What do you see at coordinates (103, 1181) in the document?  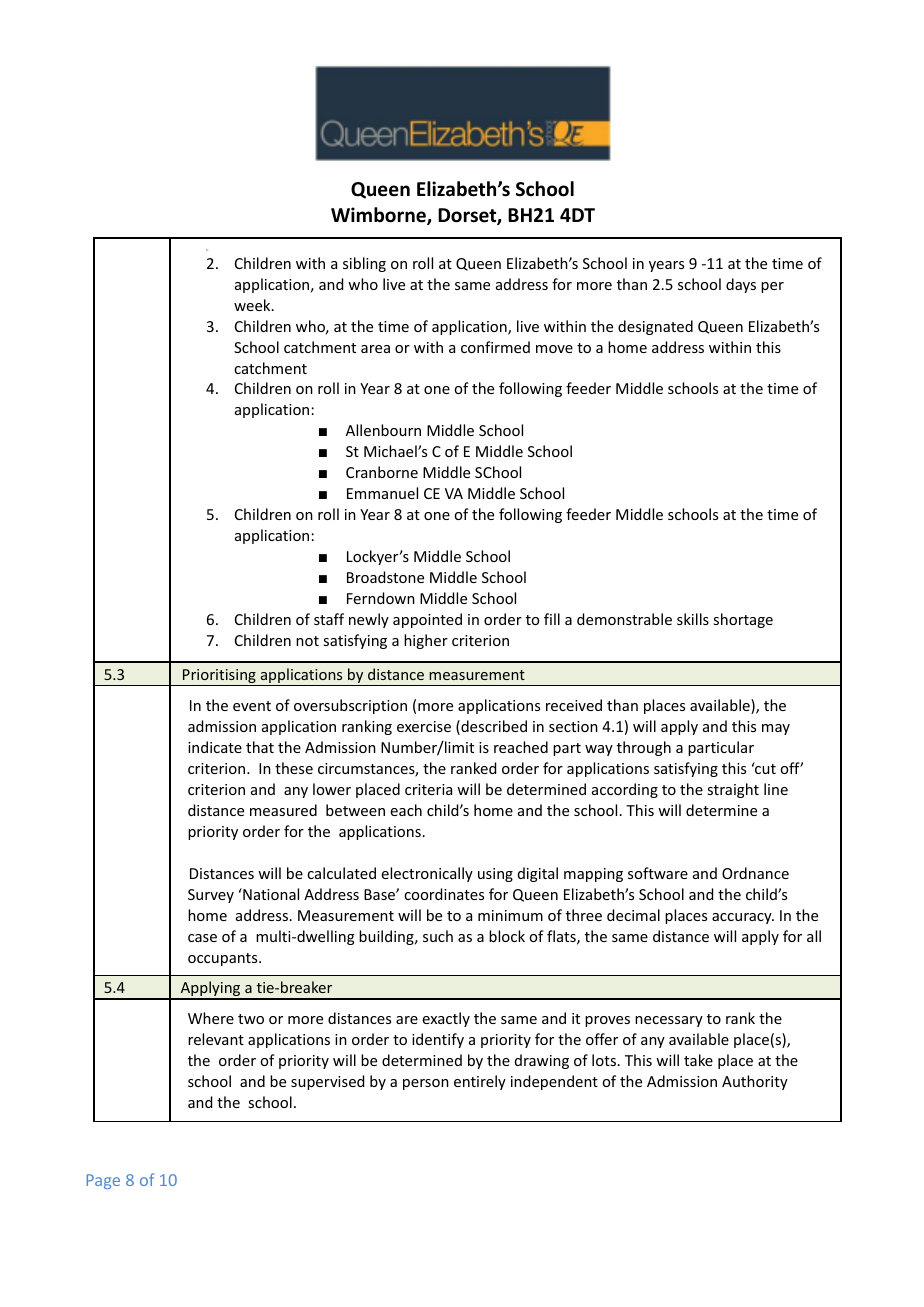 I see `Page` at bounding box center [103, 1181].
